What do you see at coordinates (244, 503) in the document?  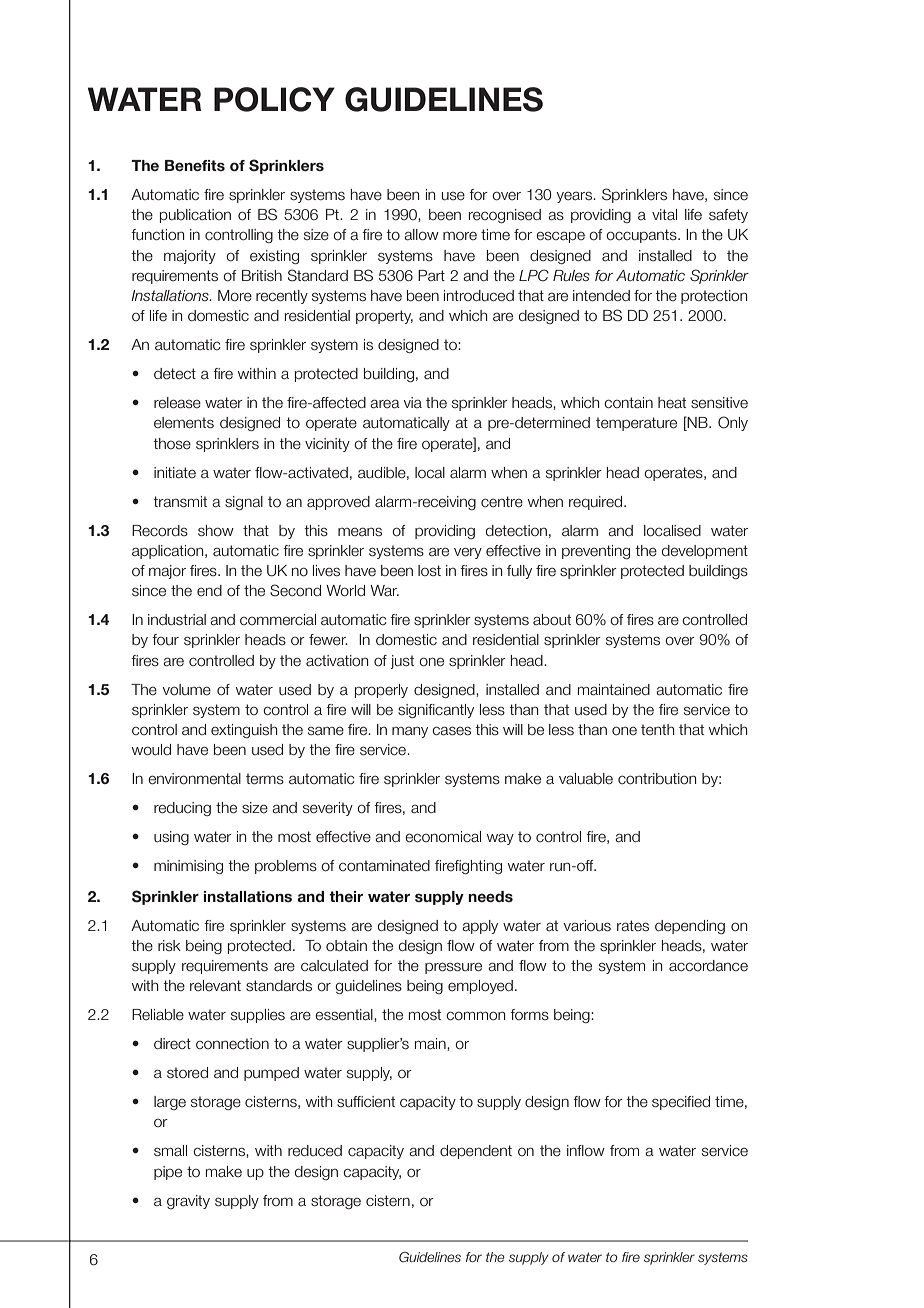 I see `signal` at bounding box center [244, 503].
